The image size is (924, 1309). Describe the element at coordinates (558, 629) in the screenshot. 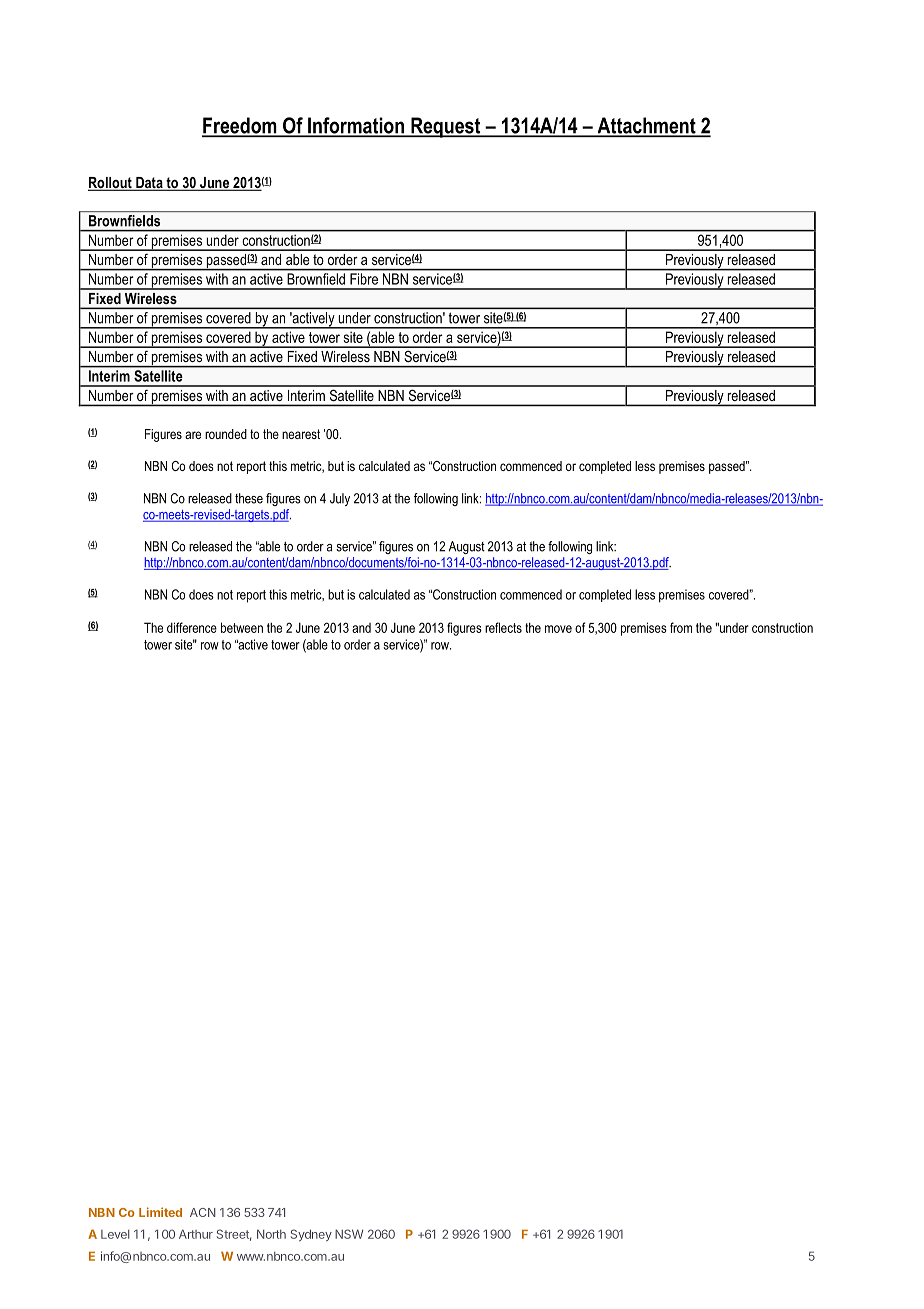

I see `move` at that location.
